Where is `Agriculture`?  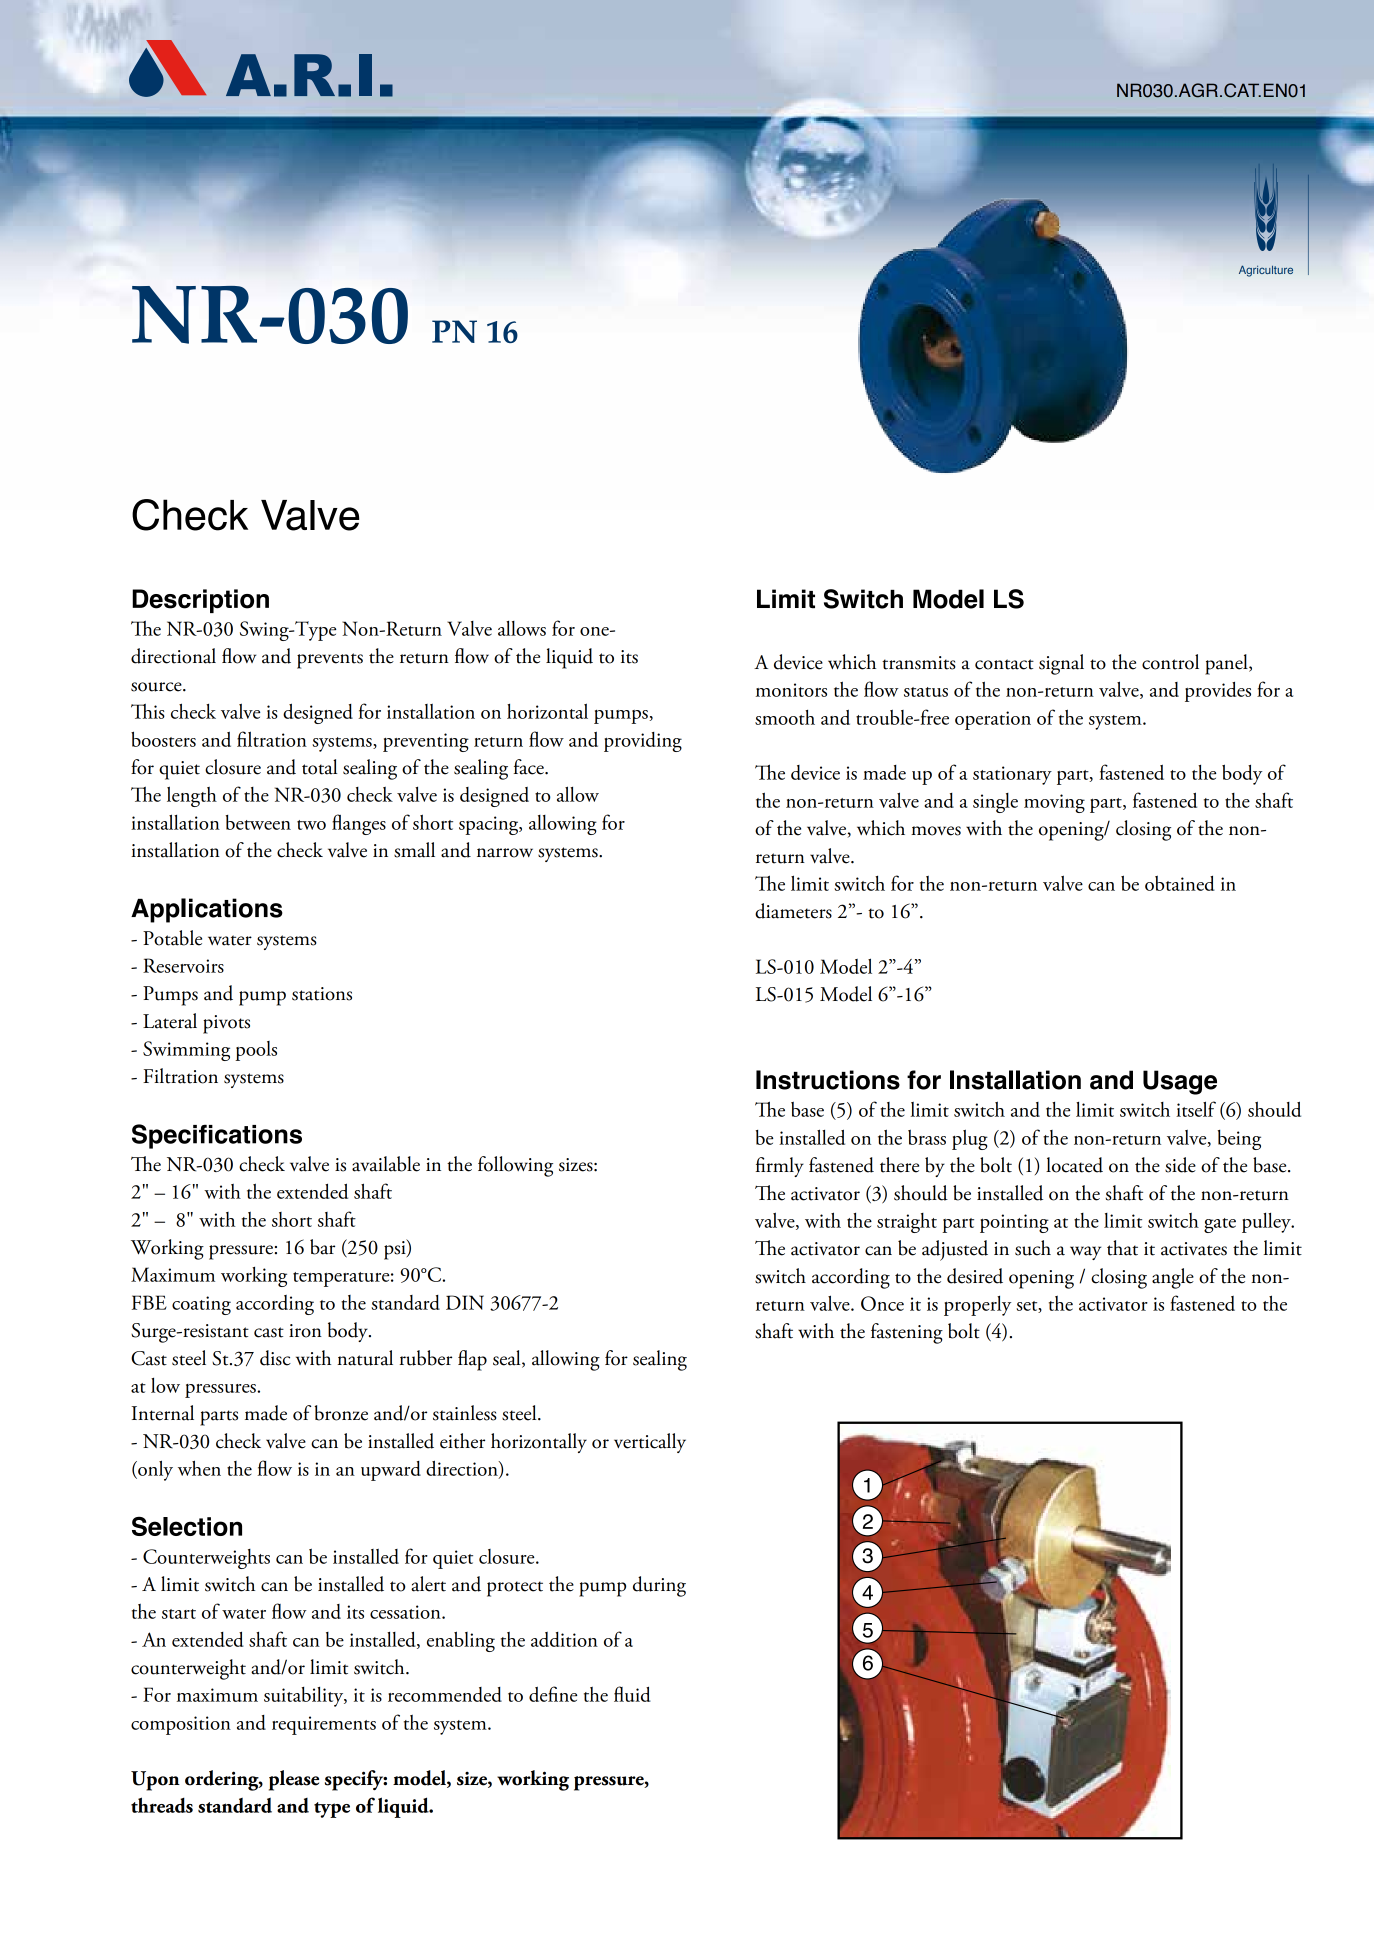
Agriculture is located at coordinates (1266, 271).
